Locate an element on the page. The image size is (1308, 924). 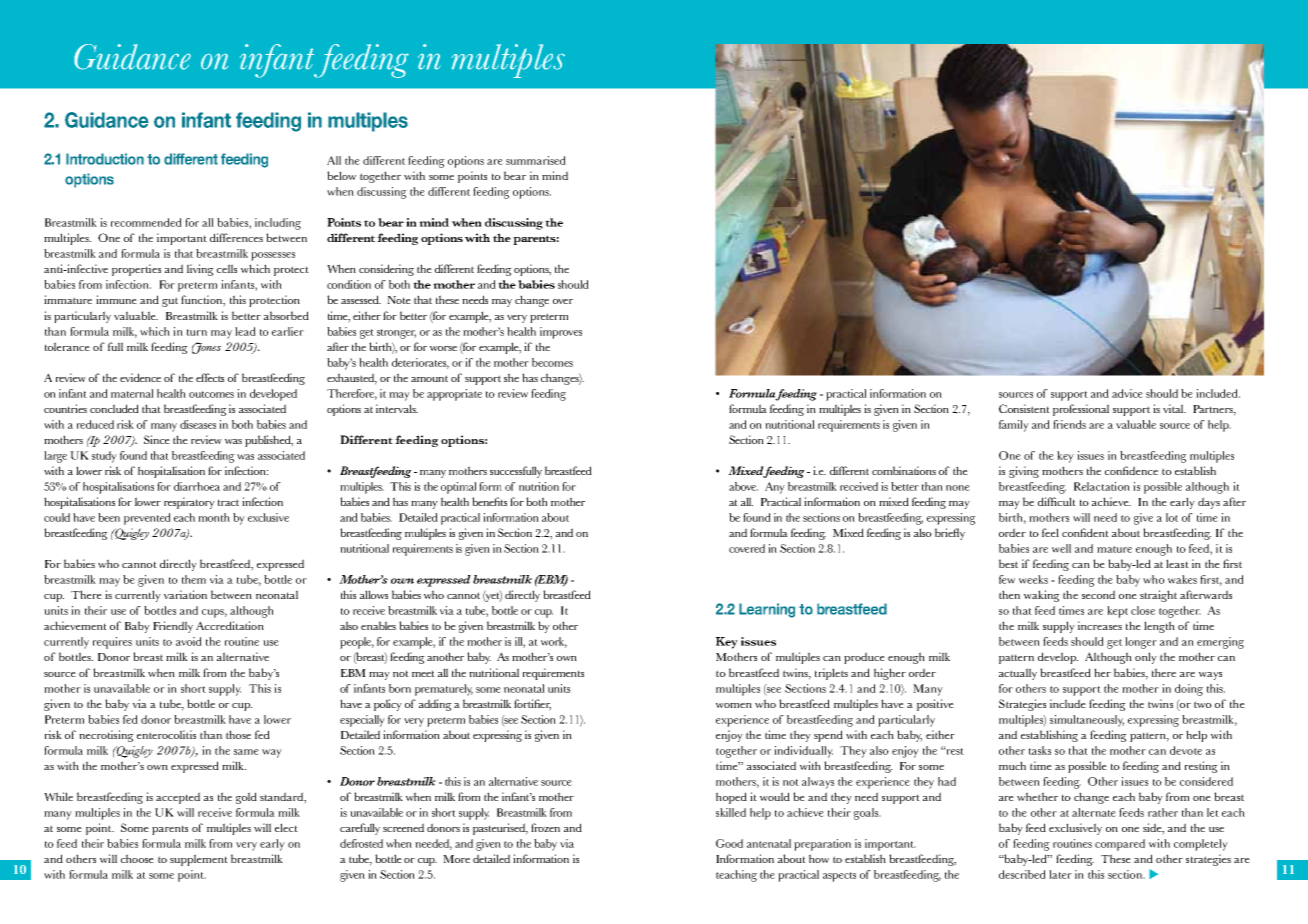
supplement is located at coordinates (199, 860).
